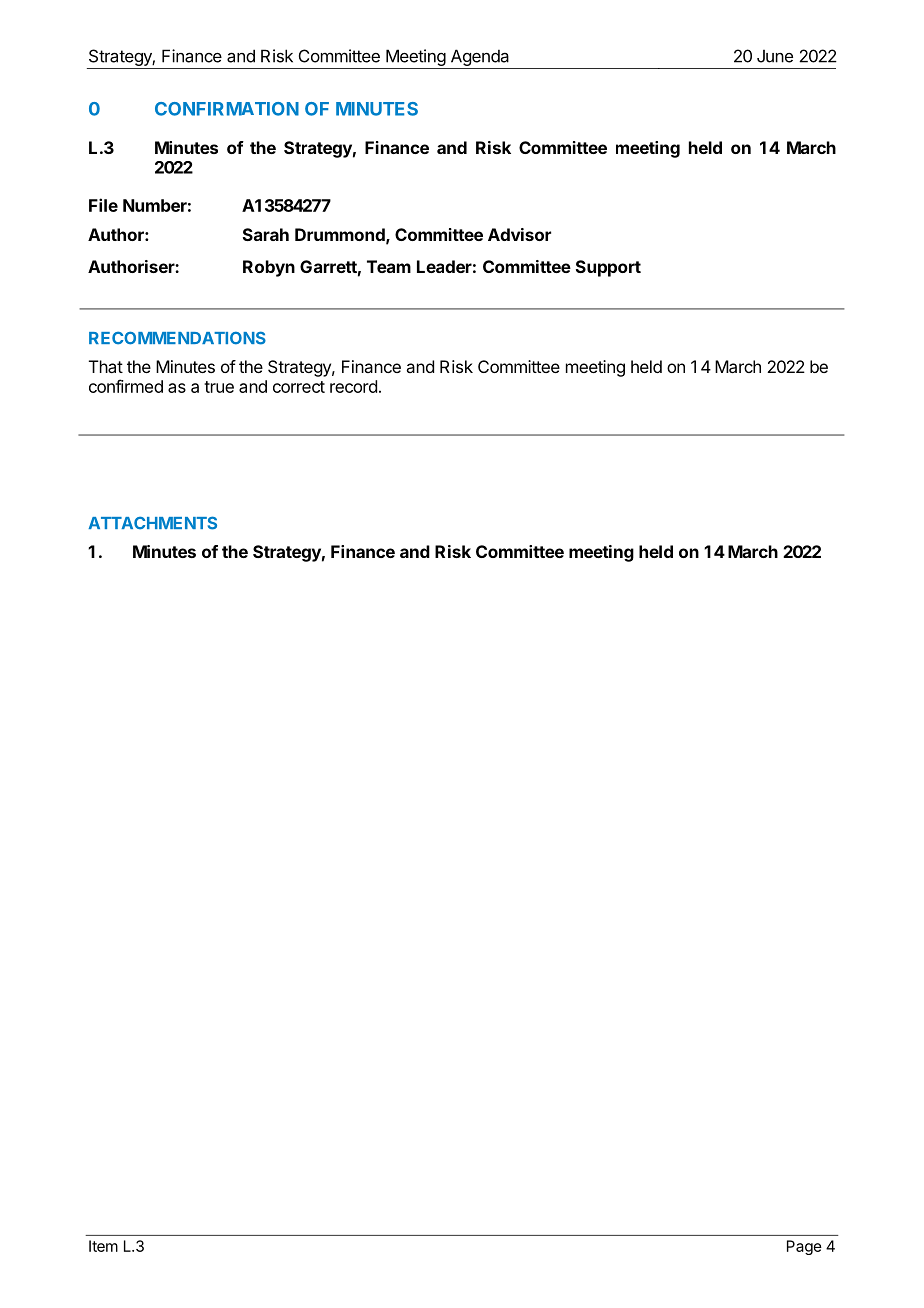 This page has width=924, height=1308. I want to click on CONFIRMATION, so click(227, 109).
